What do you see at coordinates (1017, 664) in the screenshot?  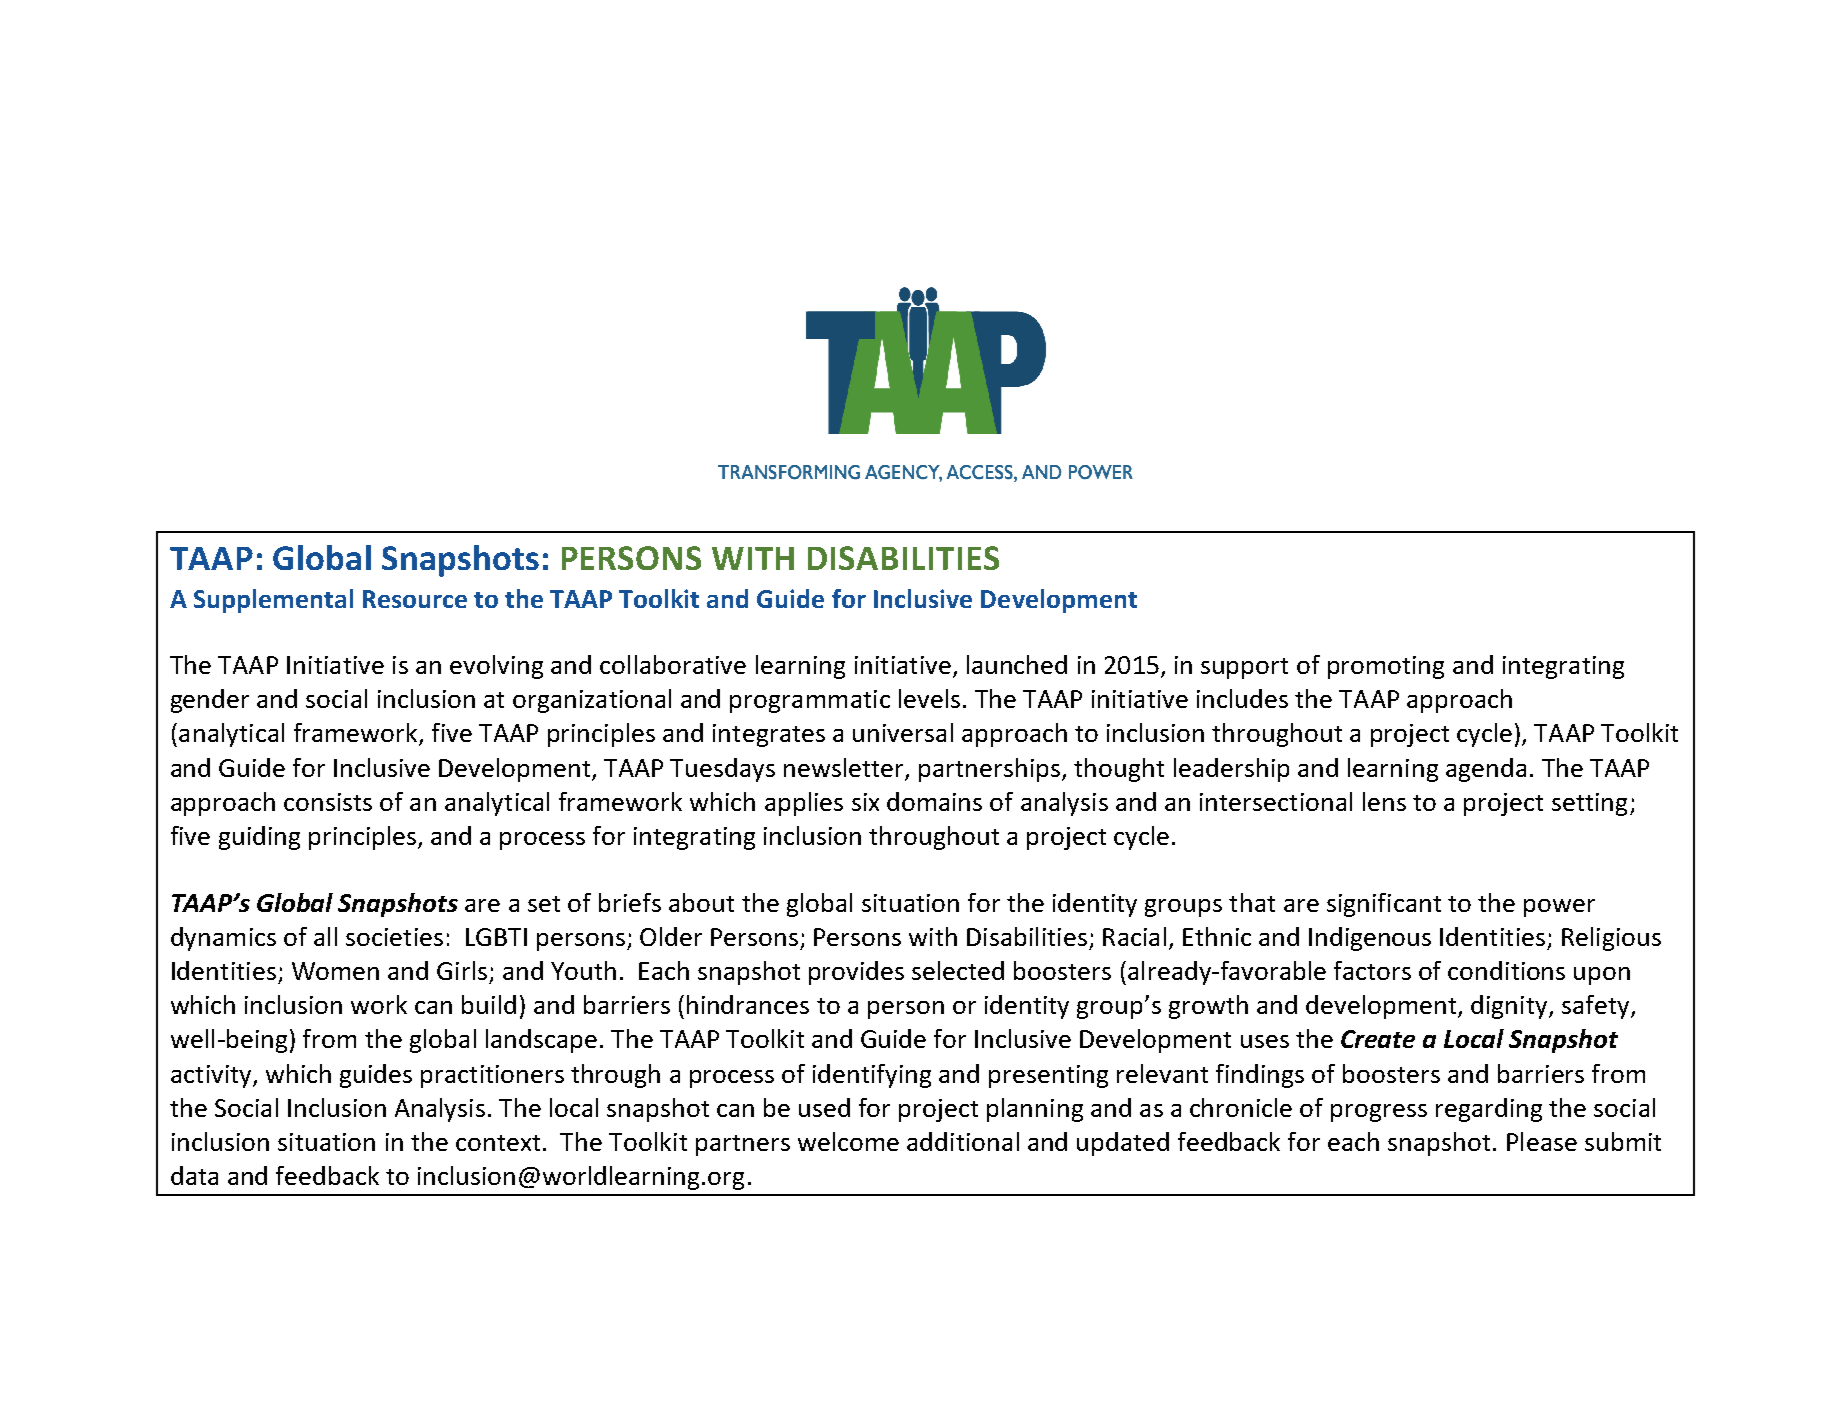 I see `launched` at bounding box center [1017, 664].
